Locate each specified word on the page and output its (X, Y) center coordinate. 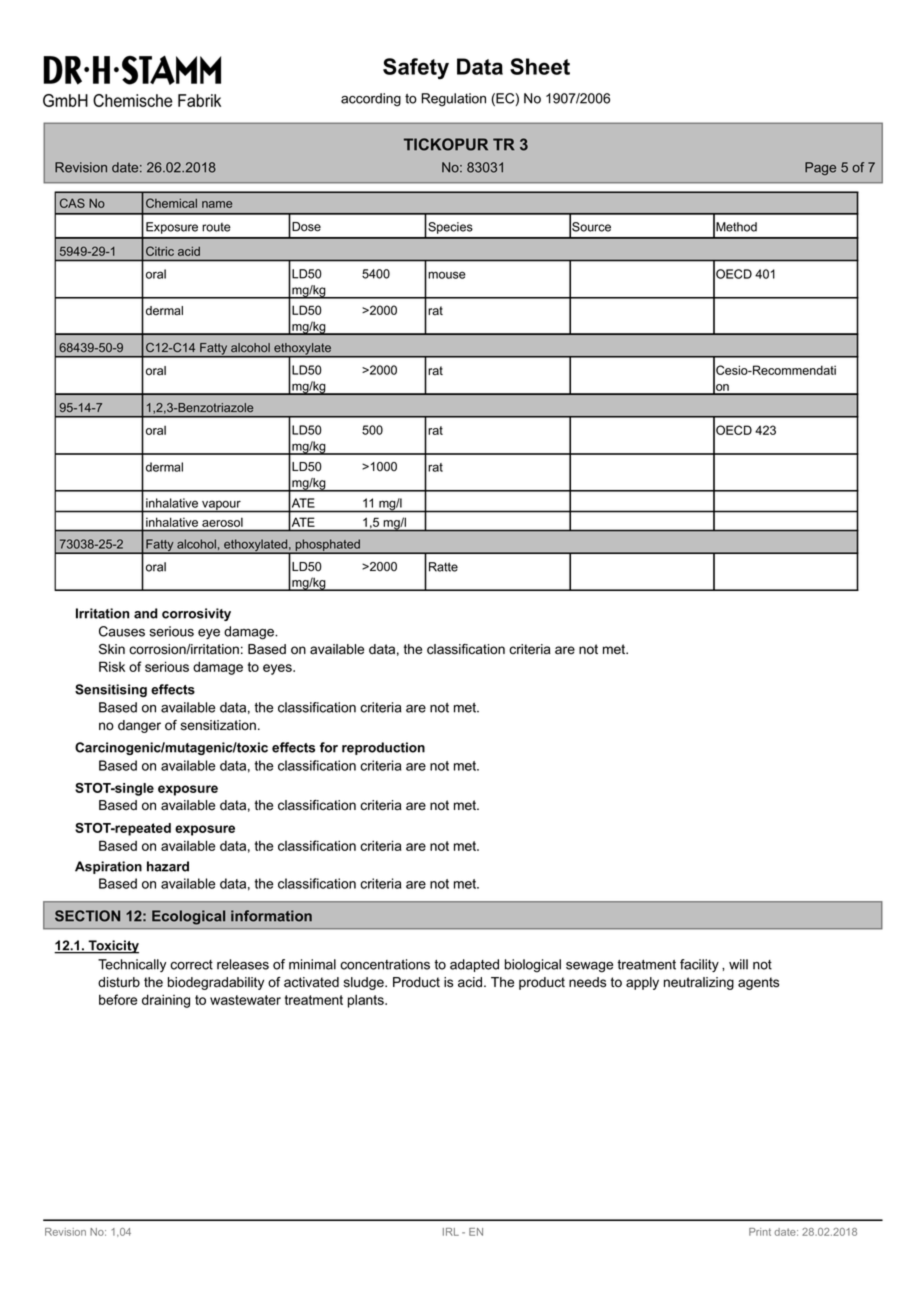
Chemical (171, 203)
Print (760, 1232)
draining (166, 1001)
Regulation (453, 100)
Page (820, 168)
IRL (451, 1232)
